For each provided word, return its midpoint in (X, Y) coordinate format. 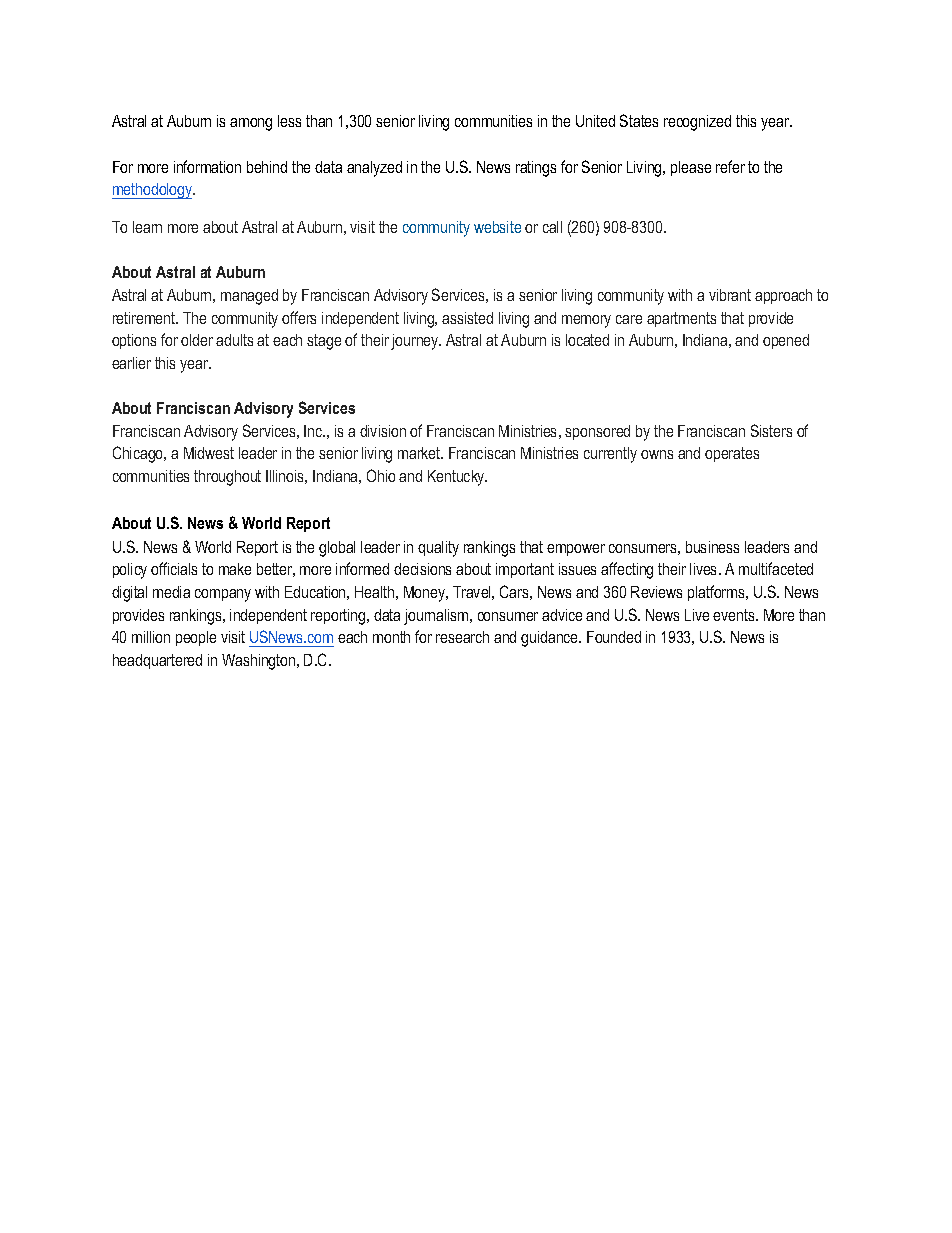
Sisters (771, 430)
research (462, 637)
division (383, 431)
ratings (536, 169)
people (196, 638)
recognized (697, 123)
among (251, 124)
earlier (131, 363)
